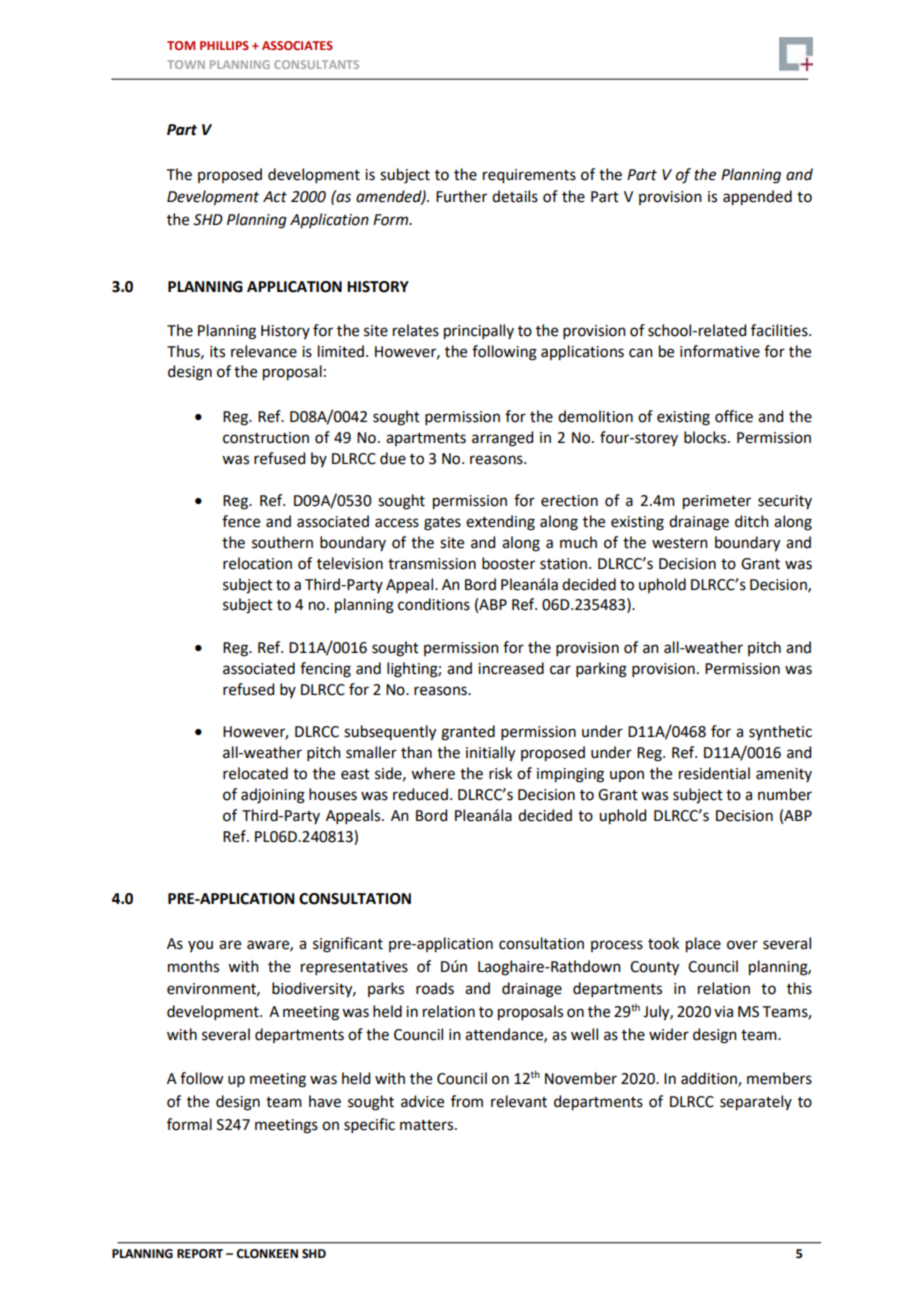  Describe the element at coordinates (742, 945) in the image. I see `over` at that location.
